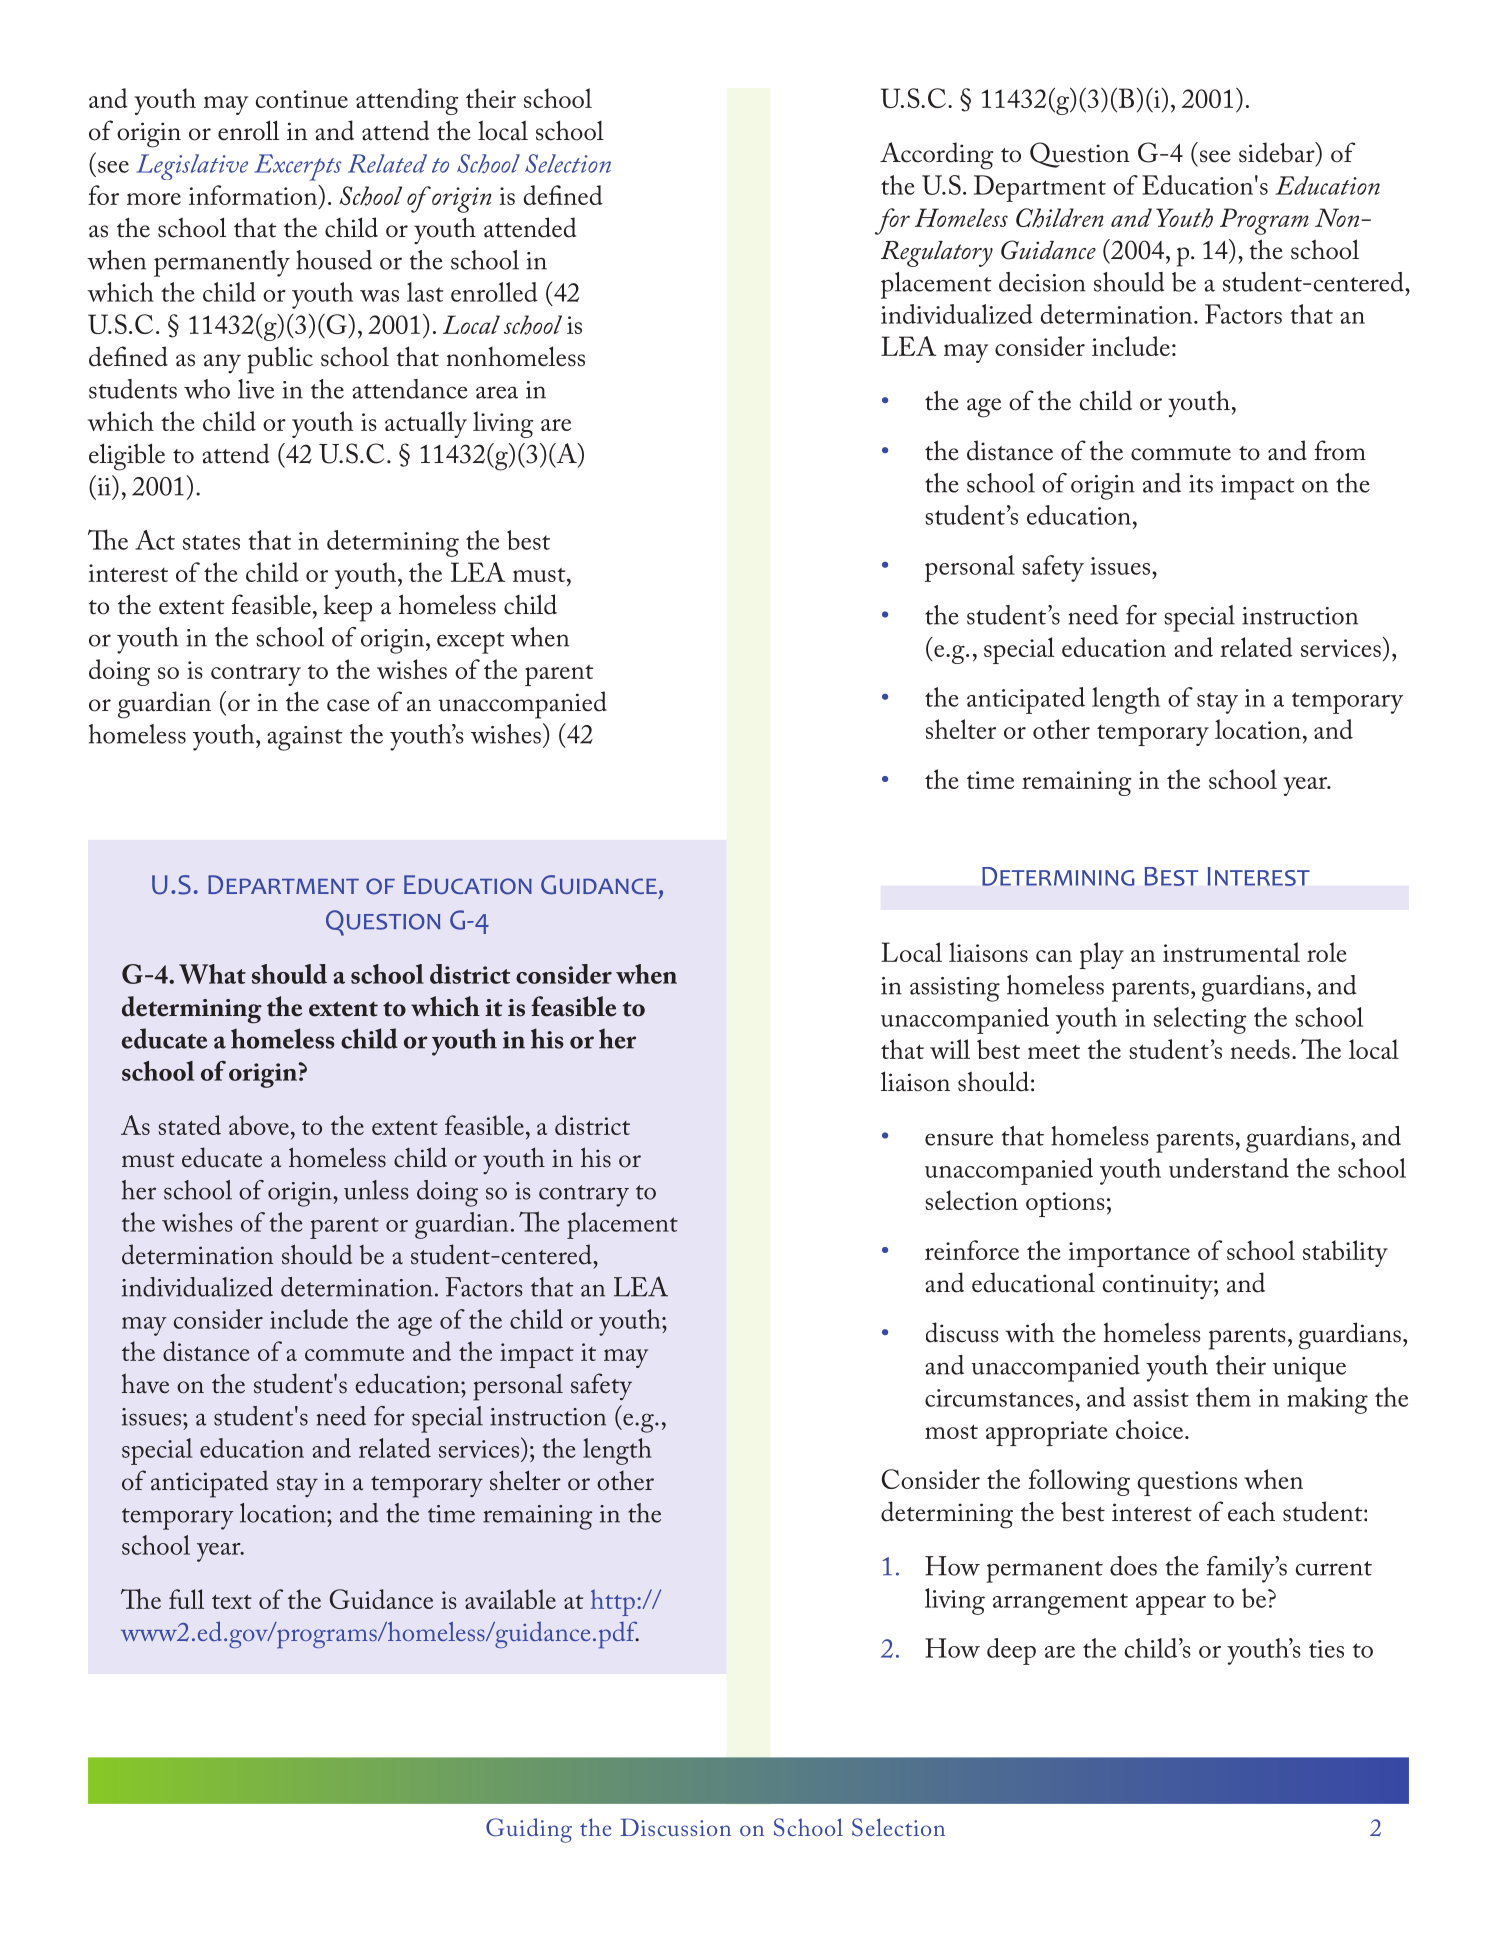 The height and width of the screenshot is (1937, 1497). Describe the element at coordinates (471, 643) in the screenshot. I see `except` at that location.
